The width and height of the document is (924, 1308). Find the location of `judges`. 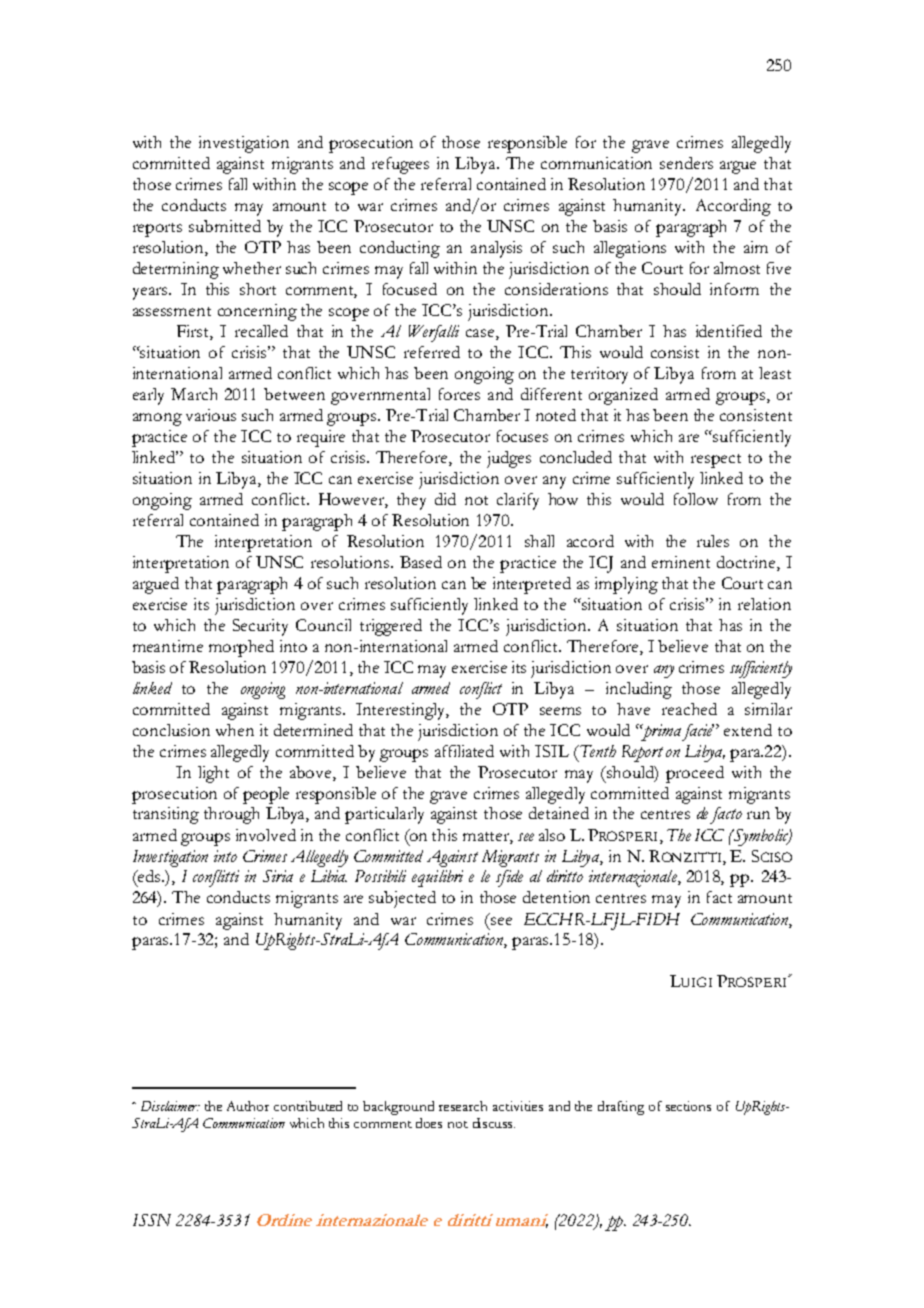

judges is located at coordinates (509, 459).
